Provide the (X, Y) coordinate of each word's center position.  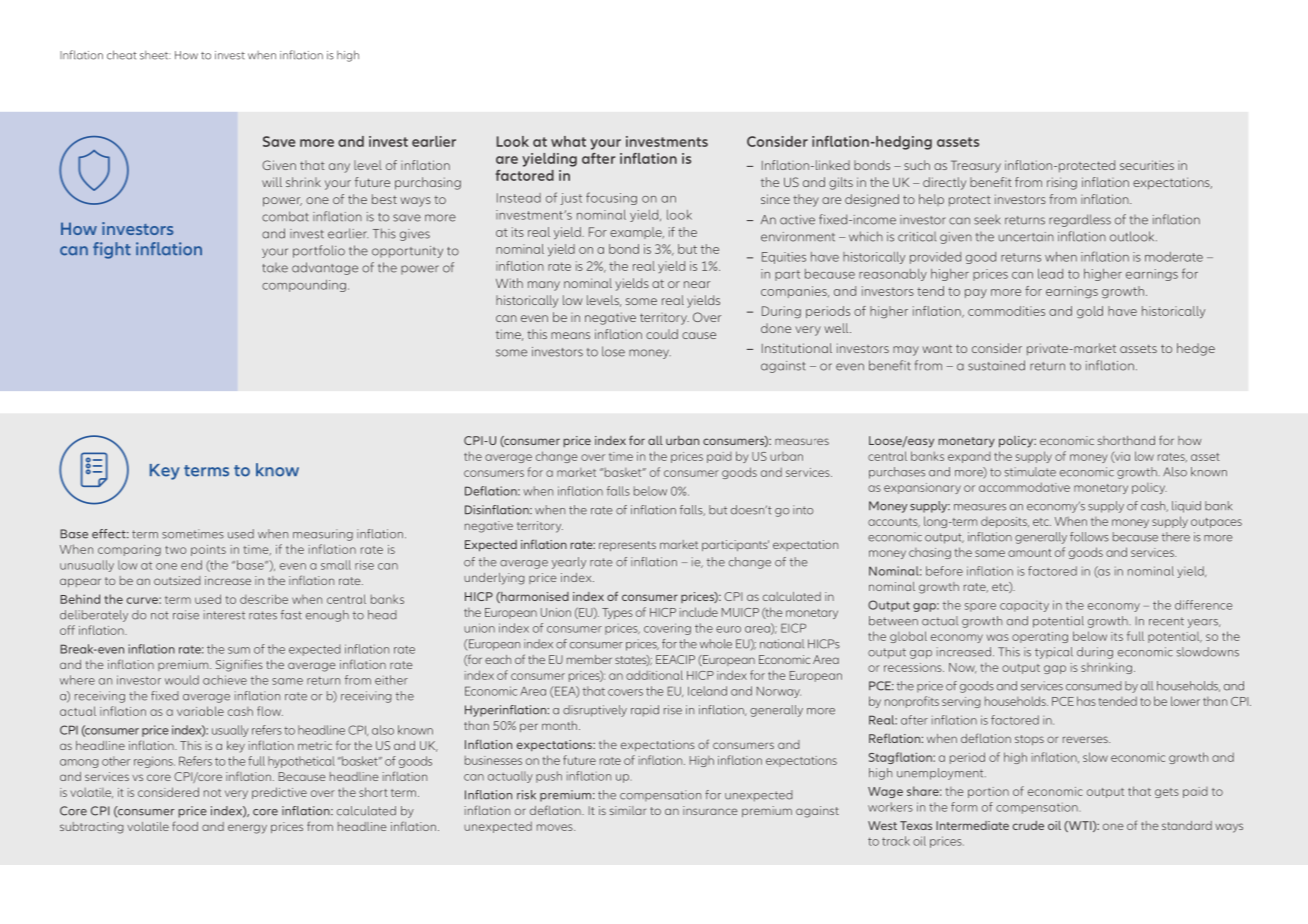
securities (1147, 165)
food (185, 826)
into (803, 510)
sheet (155, 55)
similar (628, 810)
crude (1028, 825)
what (568, 141)
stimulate (1030, 472)
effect (110, 534)
